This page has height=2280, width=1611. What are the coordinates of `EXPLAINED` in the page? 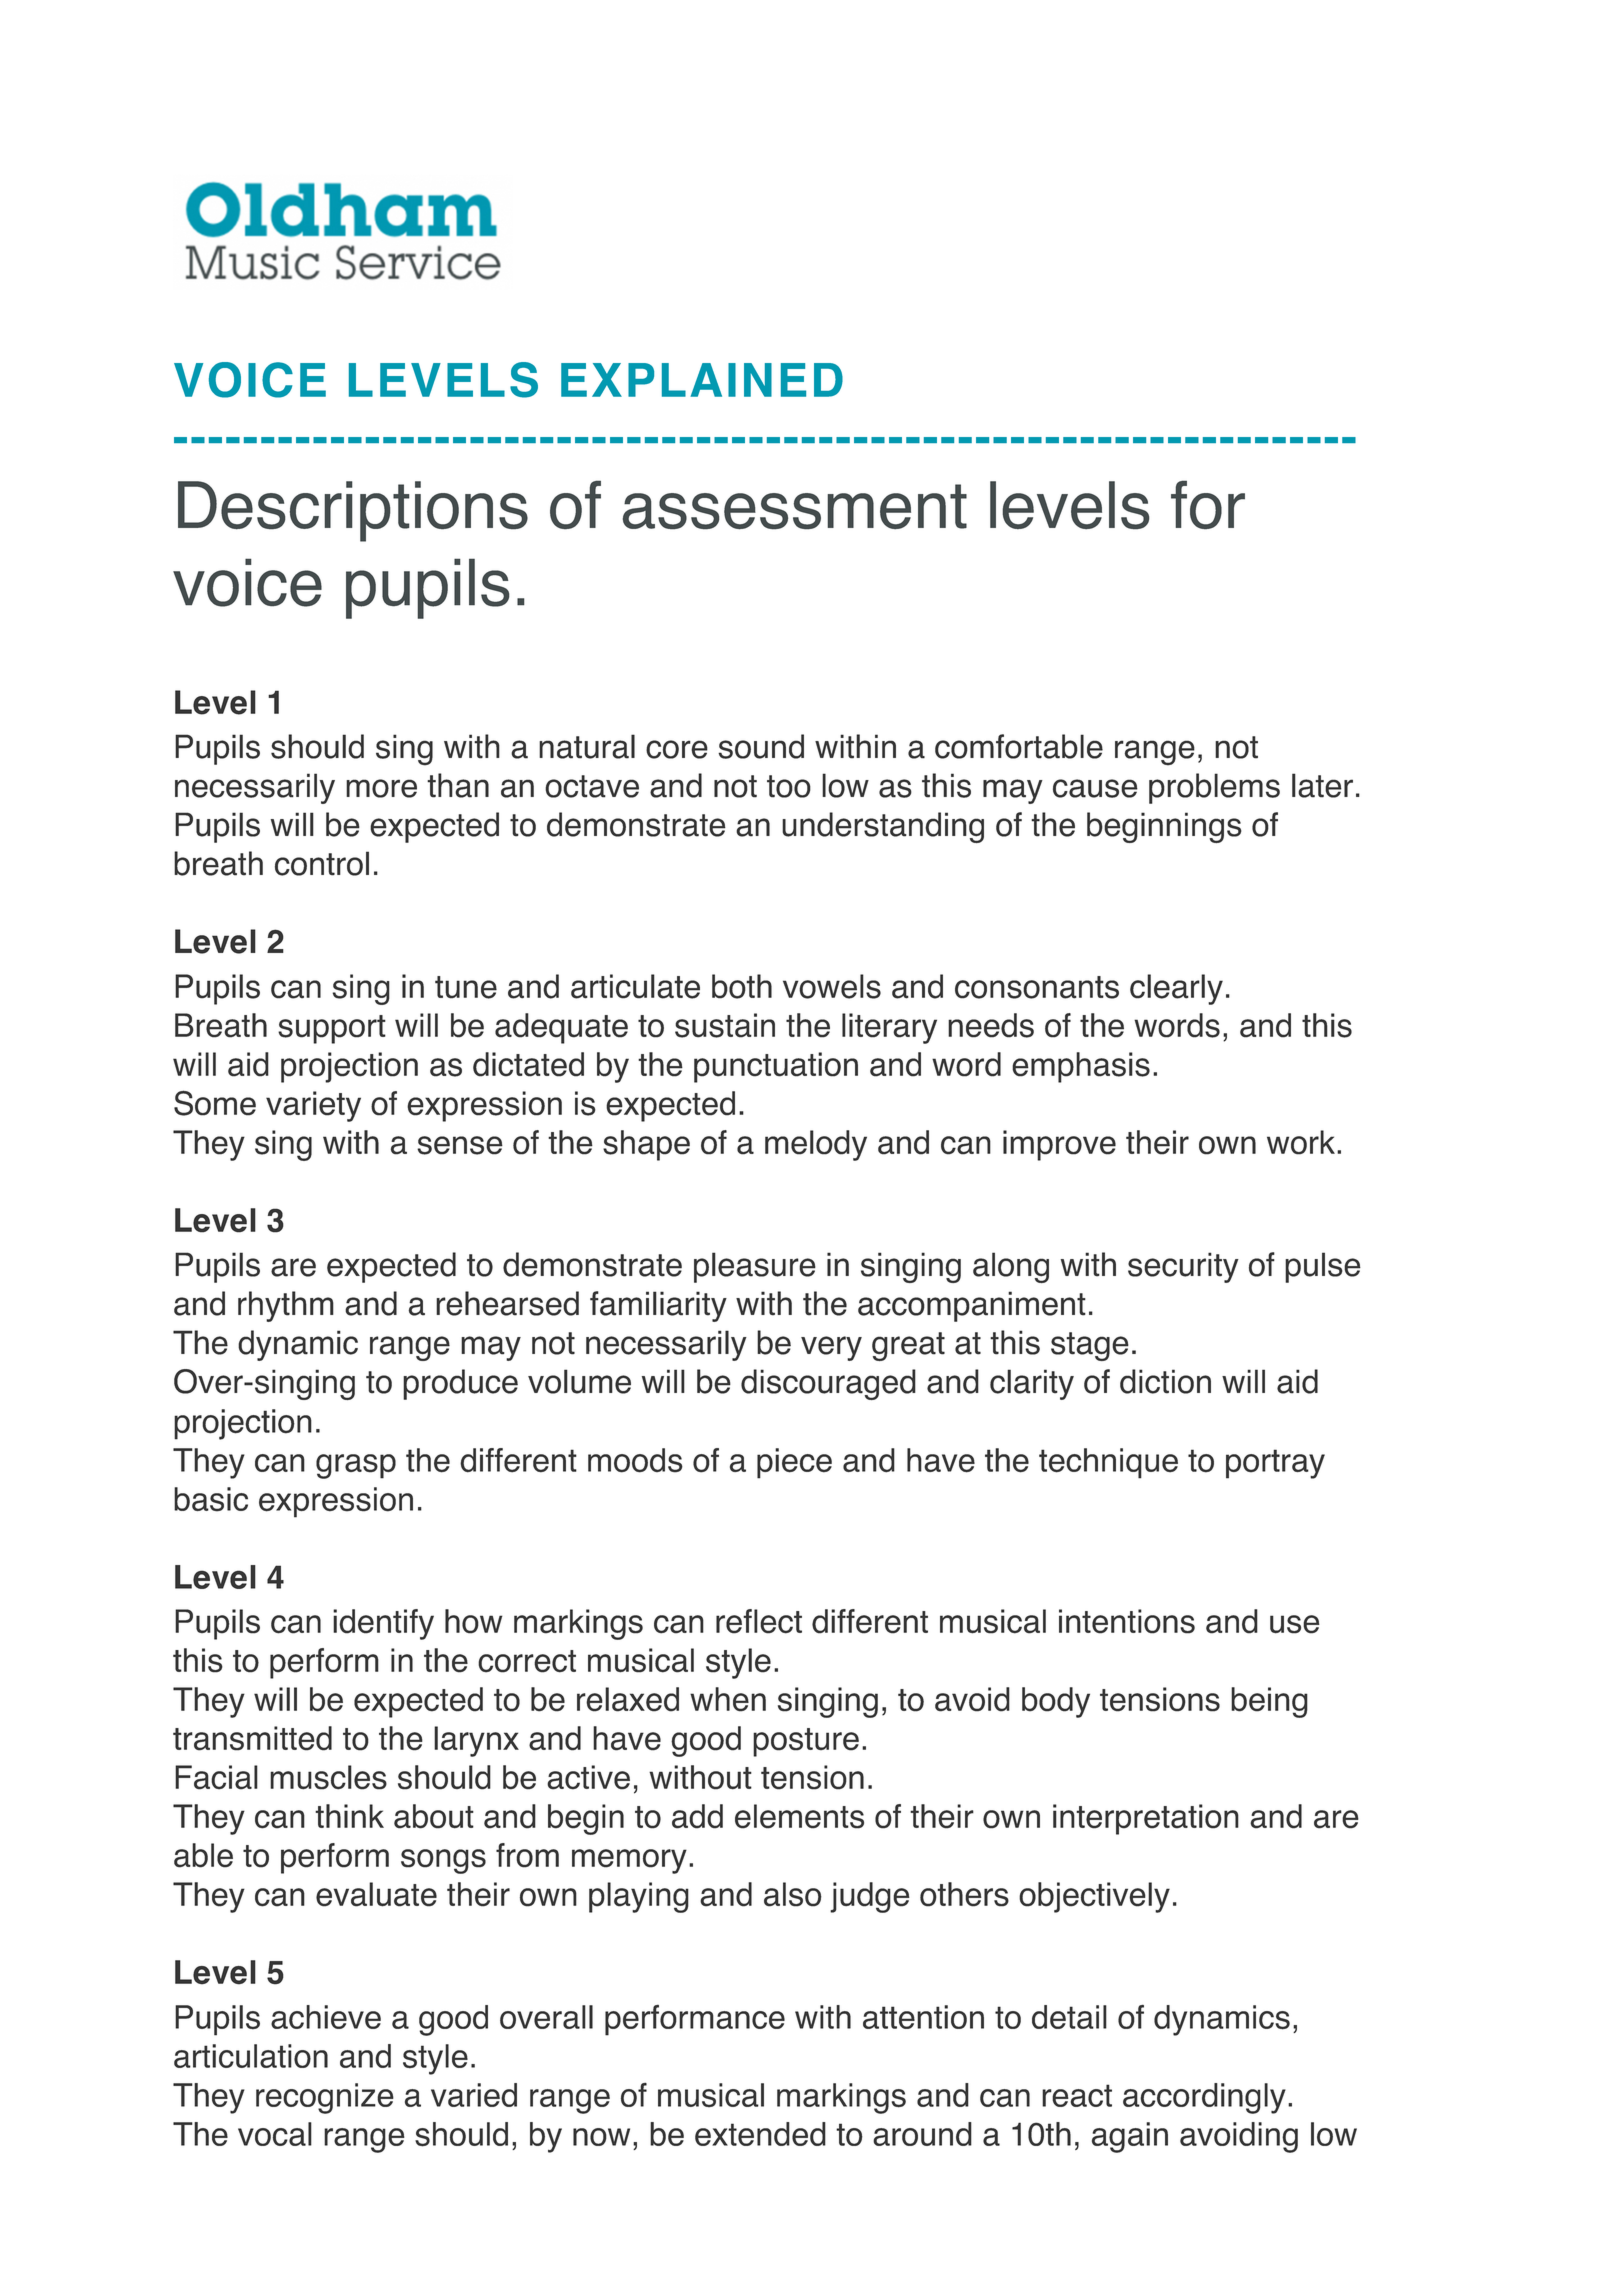 It's located at (702, 380).
